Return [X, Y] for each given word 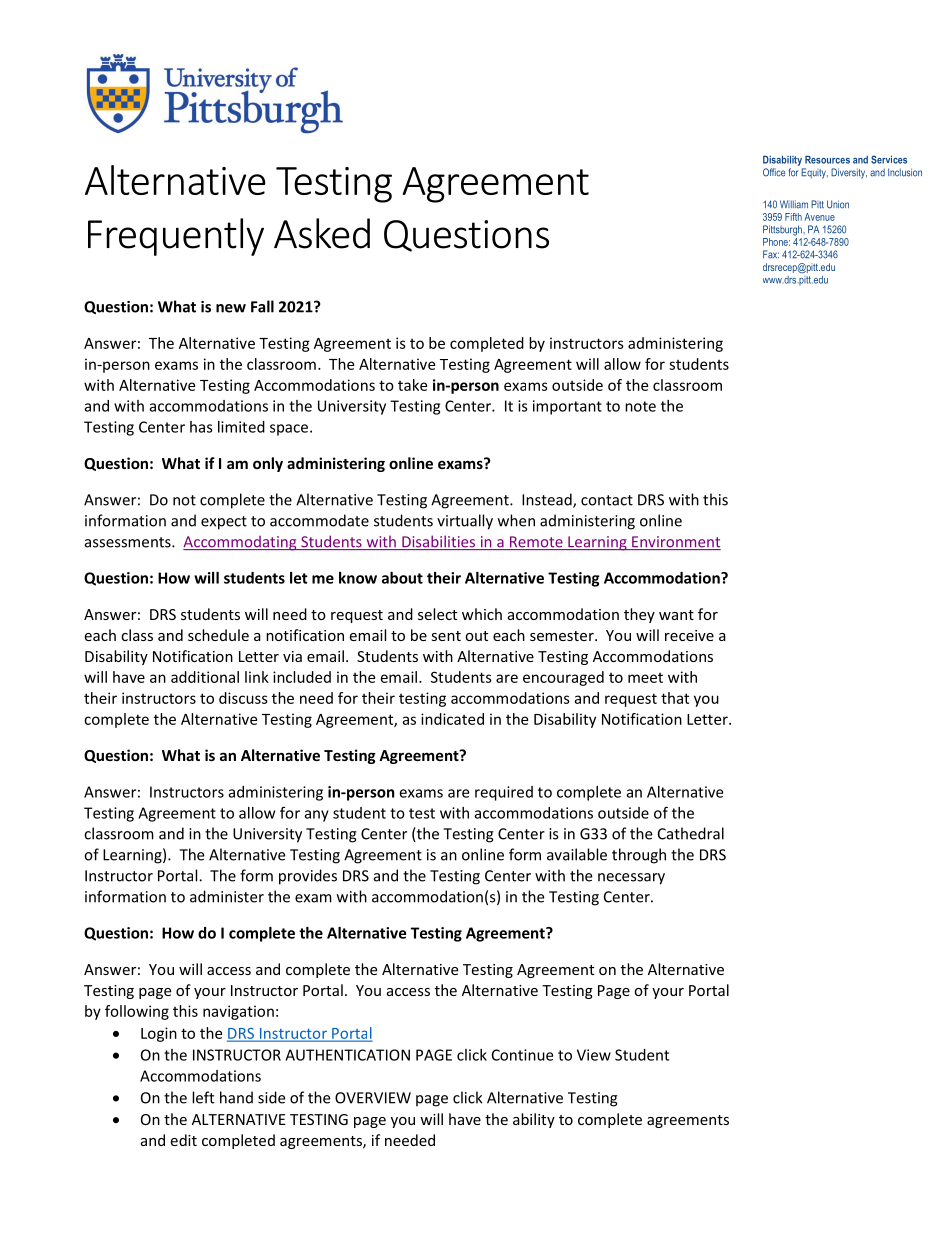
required [504, 793]
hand [236, 1097]
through [639, 856]
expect [224, 523]
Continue [522, 1055]
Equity [814, 173]
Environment [675, 543]
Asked [322, 233]
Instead [548, 500]
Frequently [176, 237]
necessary [631, 879]
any [317, 816]
